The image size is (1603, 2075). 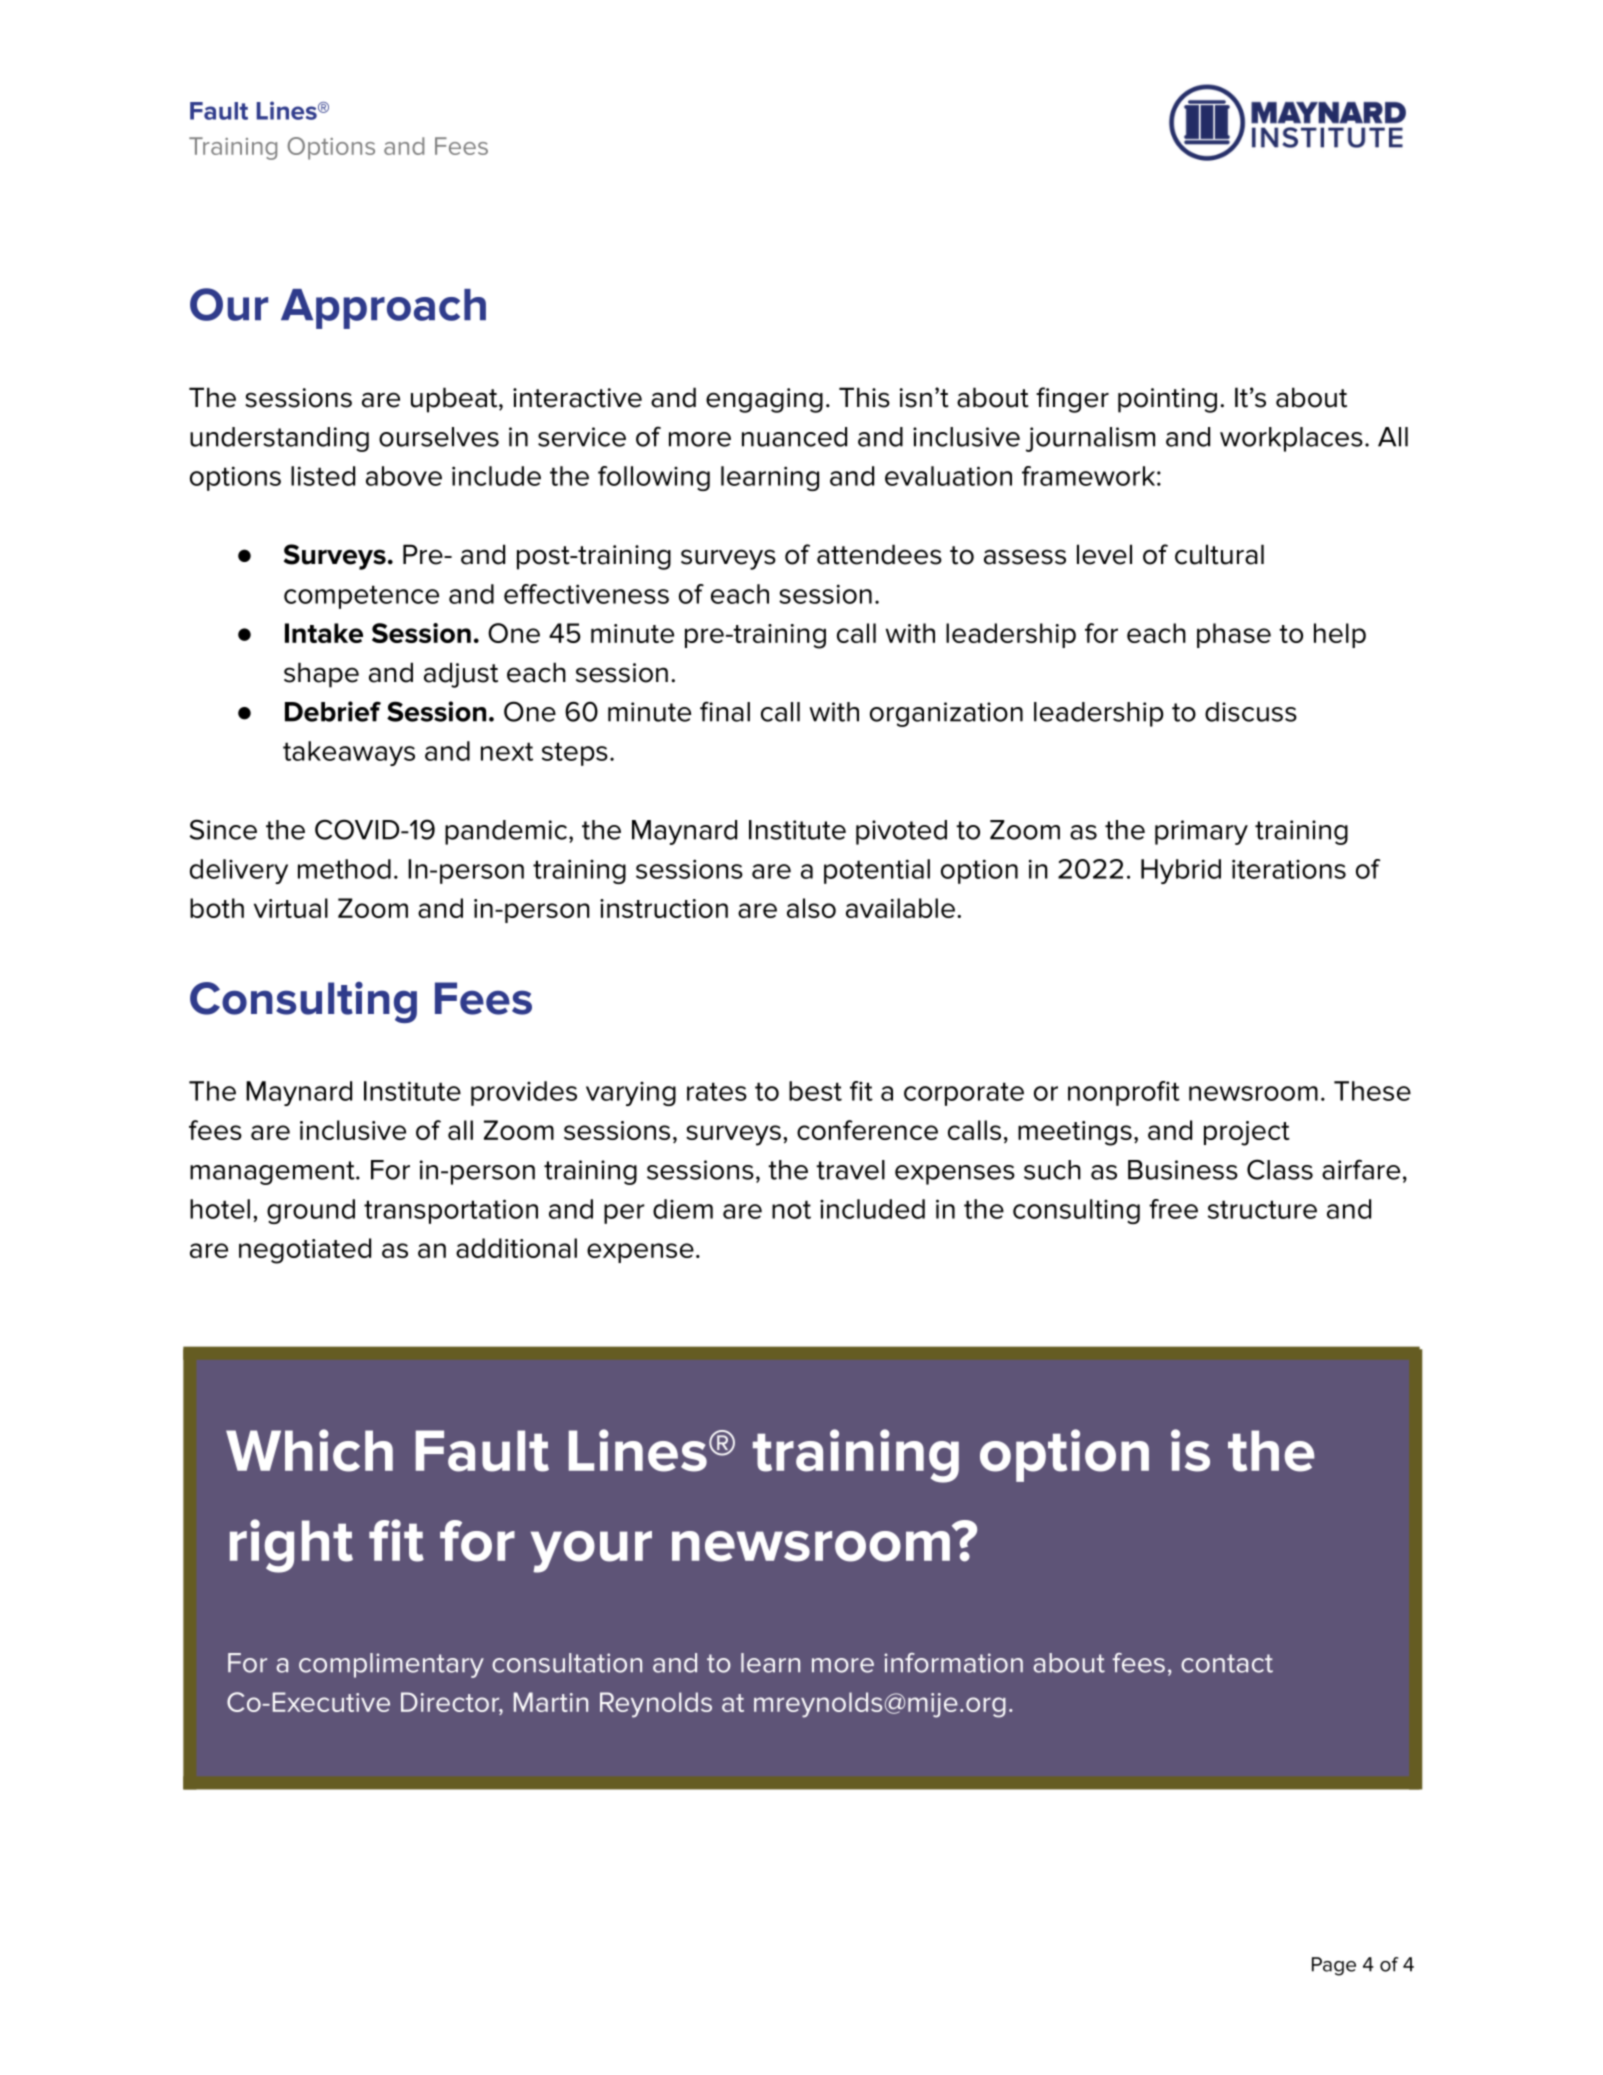 What do you see at coordinates (391, 1665) in the image?
I see `complimentary` at bounding box center [391, 1665].
